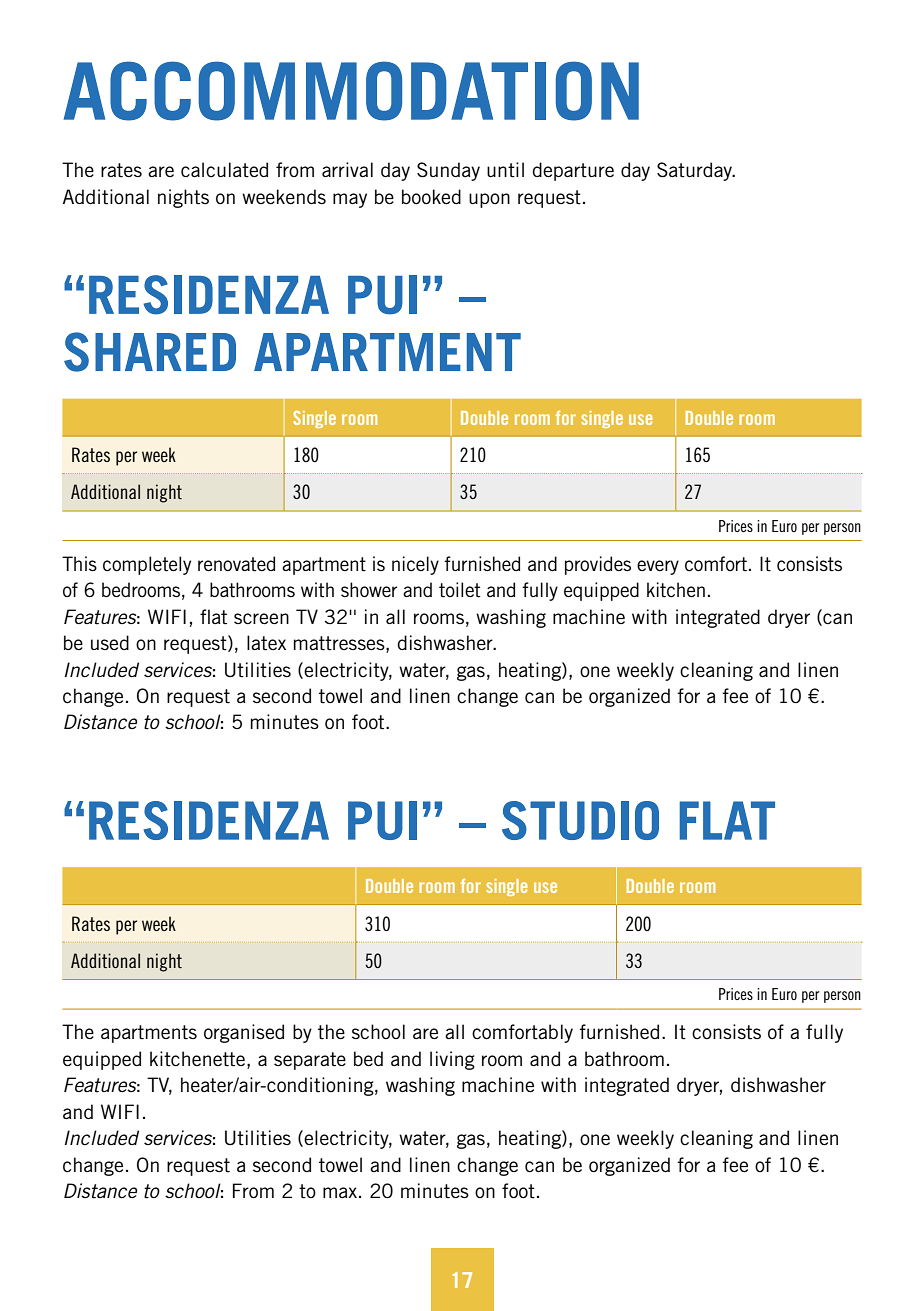 The height and width of the screenshot is (1311, 924). I want to click on living, so click(452, 1060).
